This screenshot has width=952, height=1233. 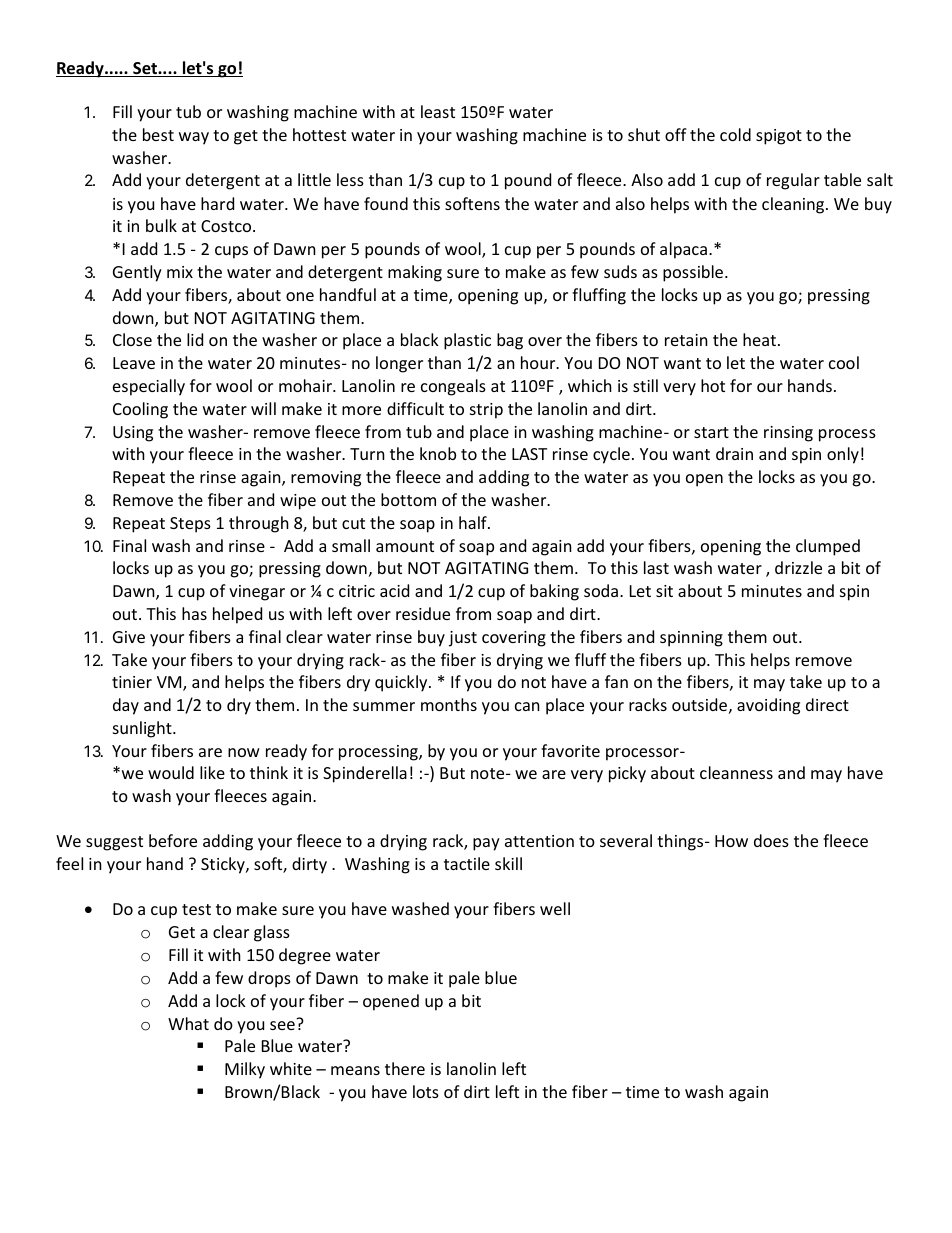 What do you see at coordinates (438, 453) in the screenshot?
I see `knob` at bounding box center [438, 453].
